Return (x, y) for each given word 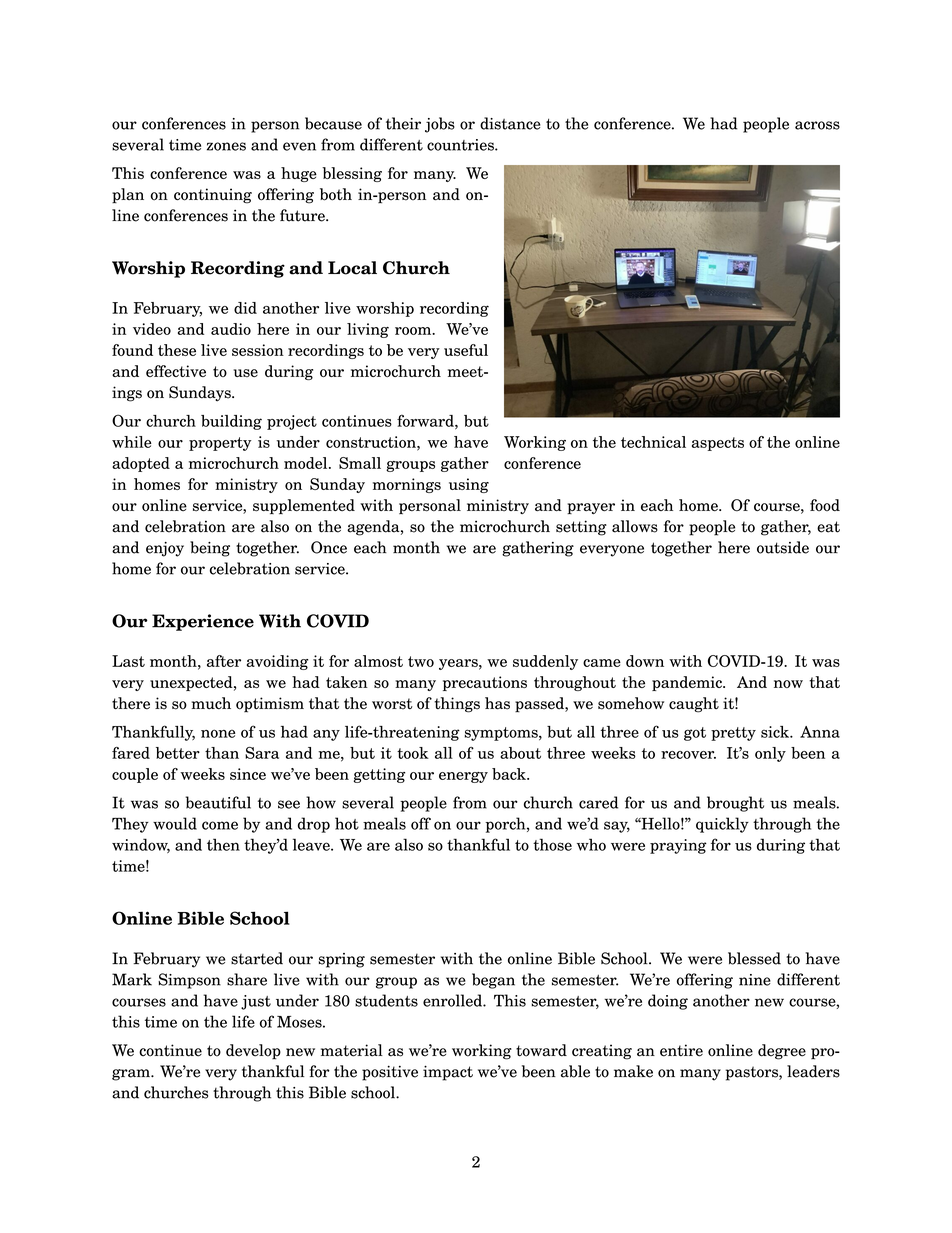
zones (226, 146)
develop (253, 1052)
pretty (733, 734)
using (469, 485)
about (520, 753)
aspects (718, 444)
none (218, 733)
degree (782, 1052)
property (220, 444)
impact (448, 1073)
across (817, 125)
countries (461, 145)
